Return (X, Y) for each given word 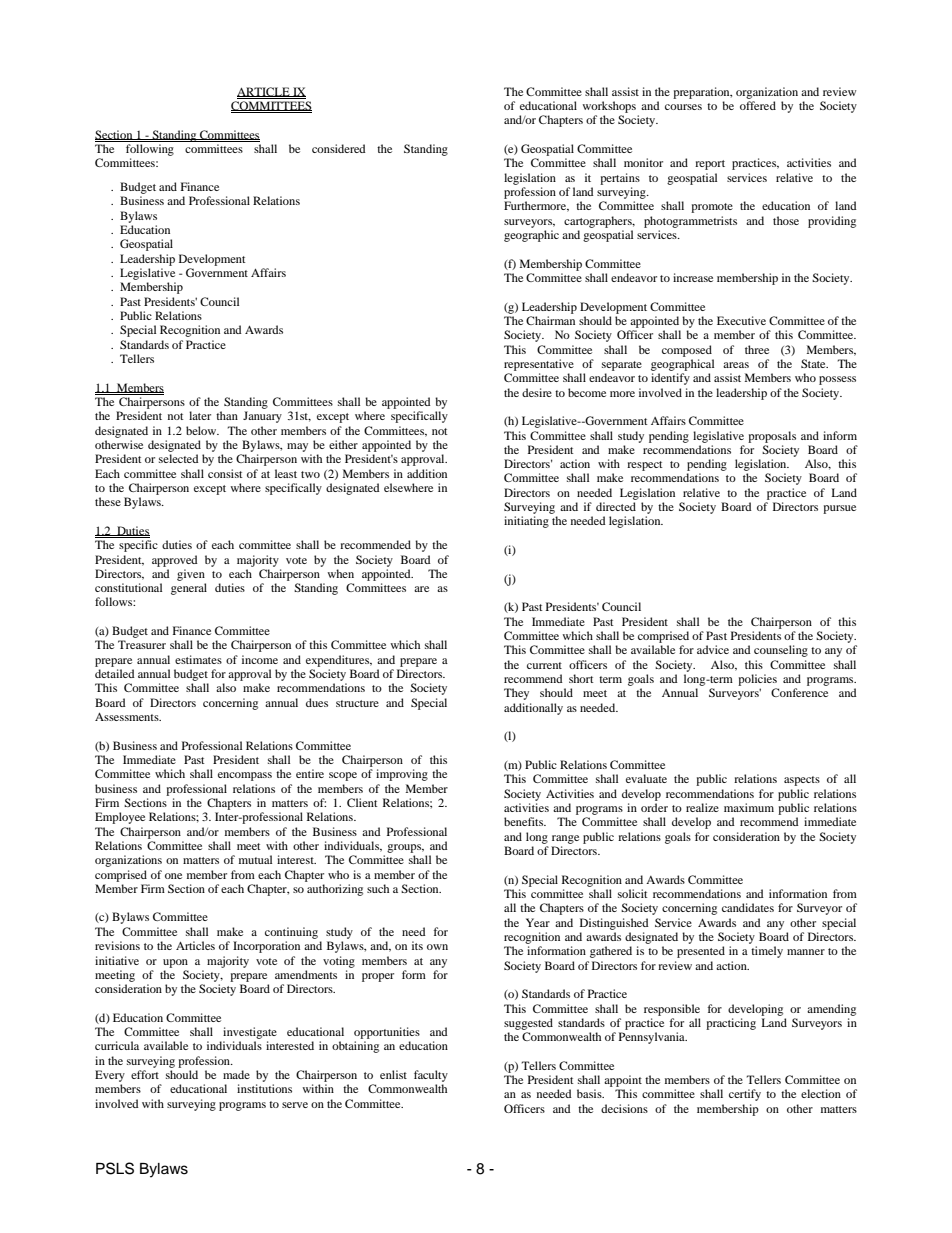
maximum (749, 807)
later (200, 415)
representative (539, 365)
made (236, 1074)
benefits (525, 821)
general (189, 589)
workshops (609, 107)
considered (339, 148)
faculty (431, 1076)
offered (758, 105)
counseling (781, 651)
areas (736, 365)
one (173, 876)
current (544, 665)
